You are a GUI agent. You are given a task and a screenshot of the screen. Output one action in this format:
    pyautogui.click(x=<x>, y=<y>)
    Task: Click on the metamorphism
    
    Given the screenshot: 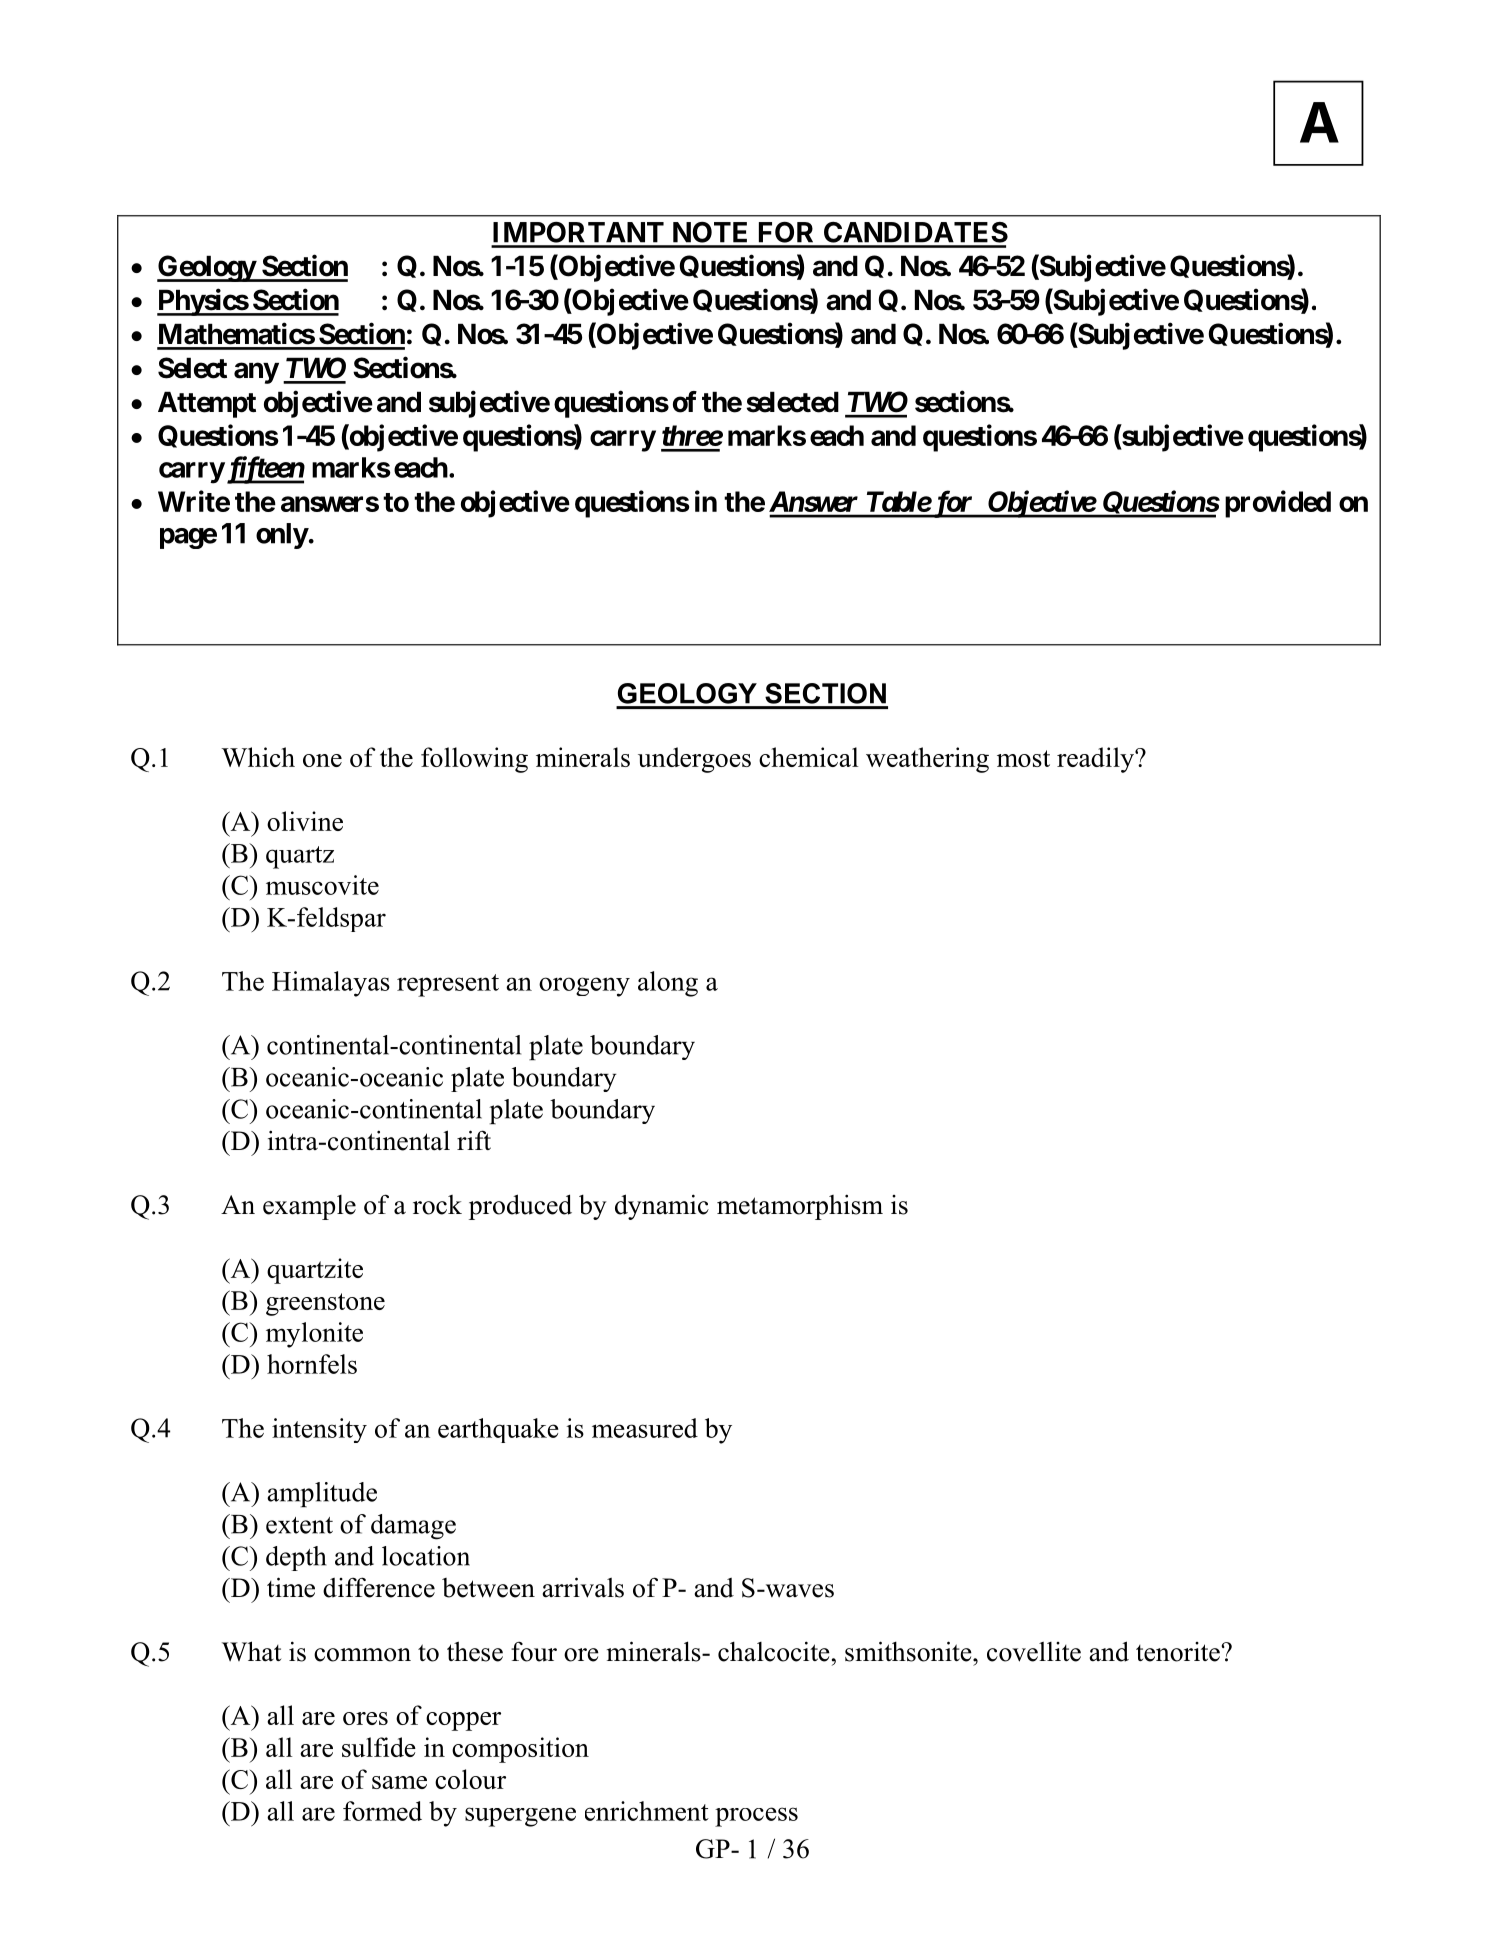 What is the action you would take?
    pyautogui.click(x=800, y=1207)
